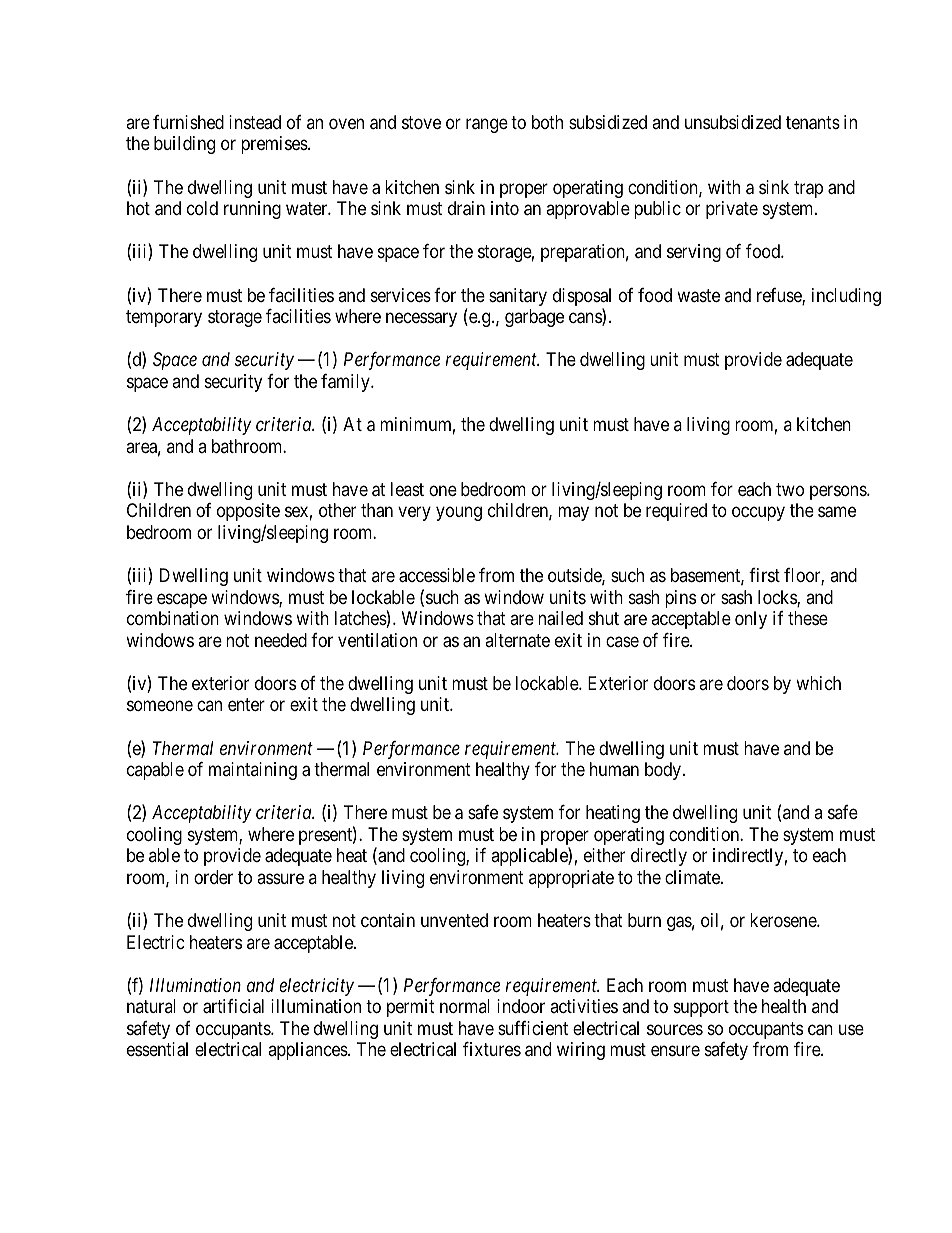  I want to click on accessible, so click(437, 575).
